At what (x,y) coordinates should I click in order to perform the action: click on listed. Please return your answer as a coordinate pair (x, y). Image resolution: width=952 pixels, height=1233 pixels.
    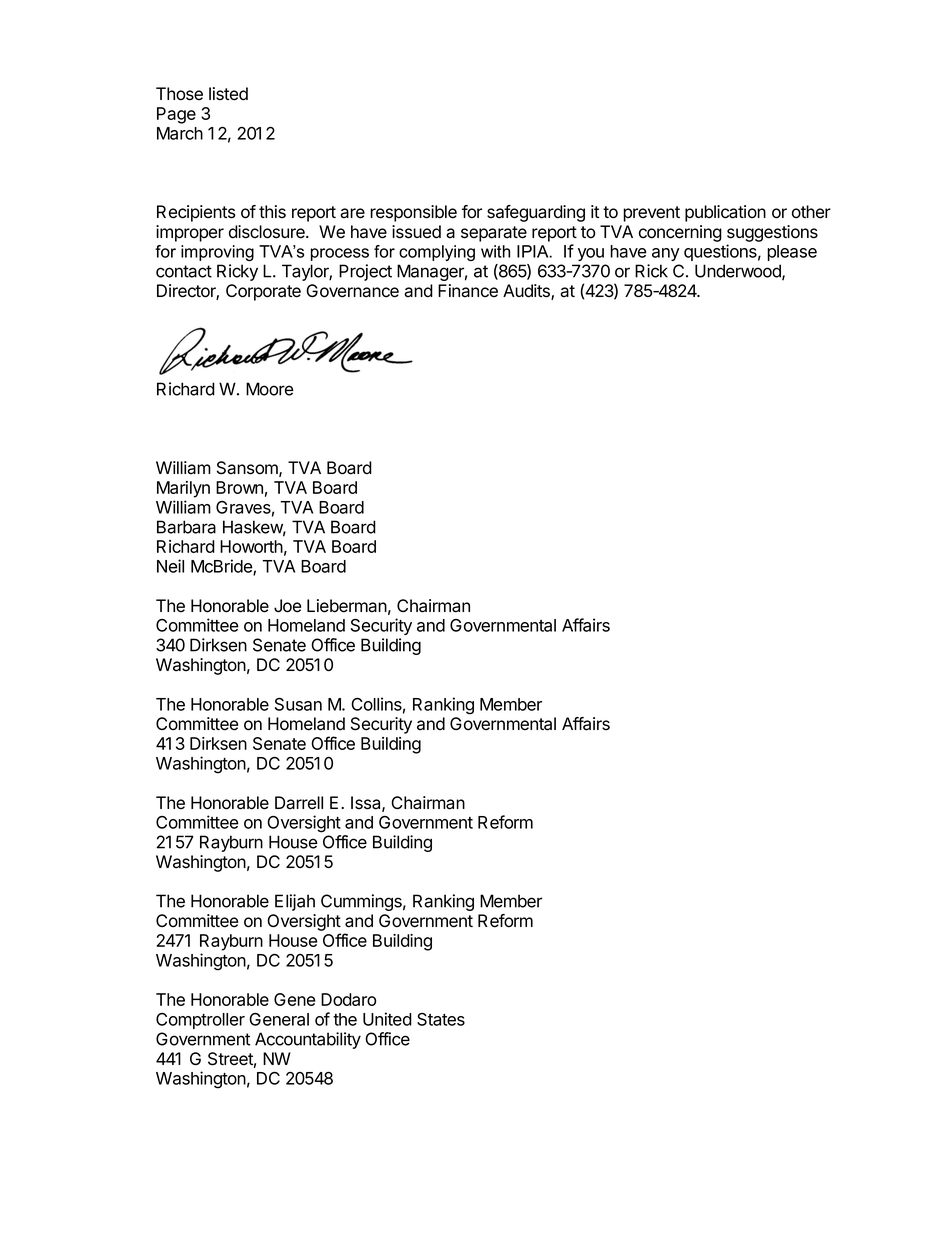
    Looking at the image, I should click on (228, 94).
